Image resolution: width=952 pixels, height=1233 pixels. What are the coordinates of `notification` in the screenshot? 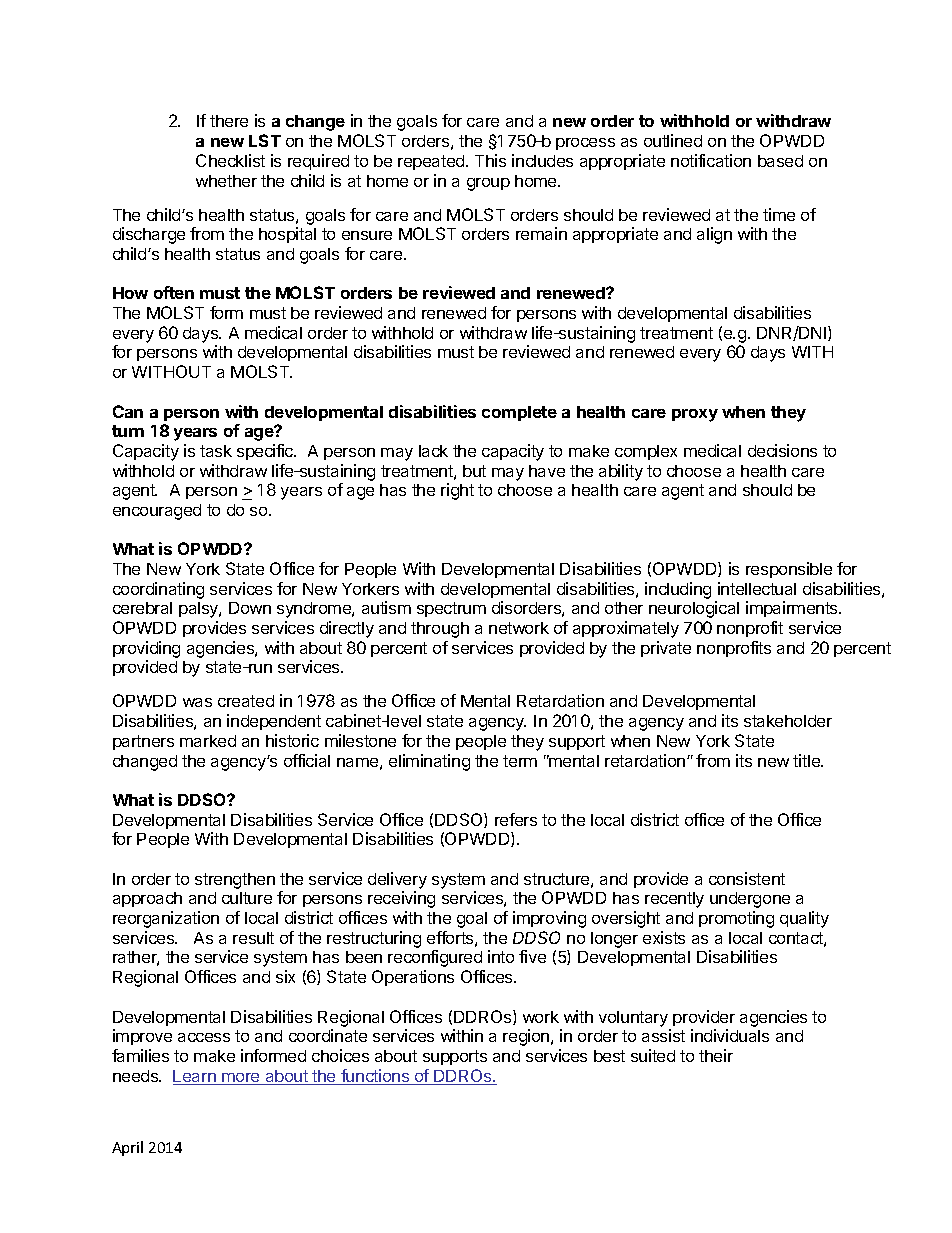 It's located at (711, 160).
